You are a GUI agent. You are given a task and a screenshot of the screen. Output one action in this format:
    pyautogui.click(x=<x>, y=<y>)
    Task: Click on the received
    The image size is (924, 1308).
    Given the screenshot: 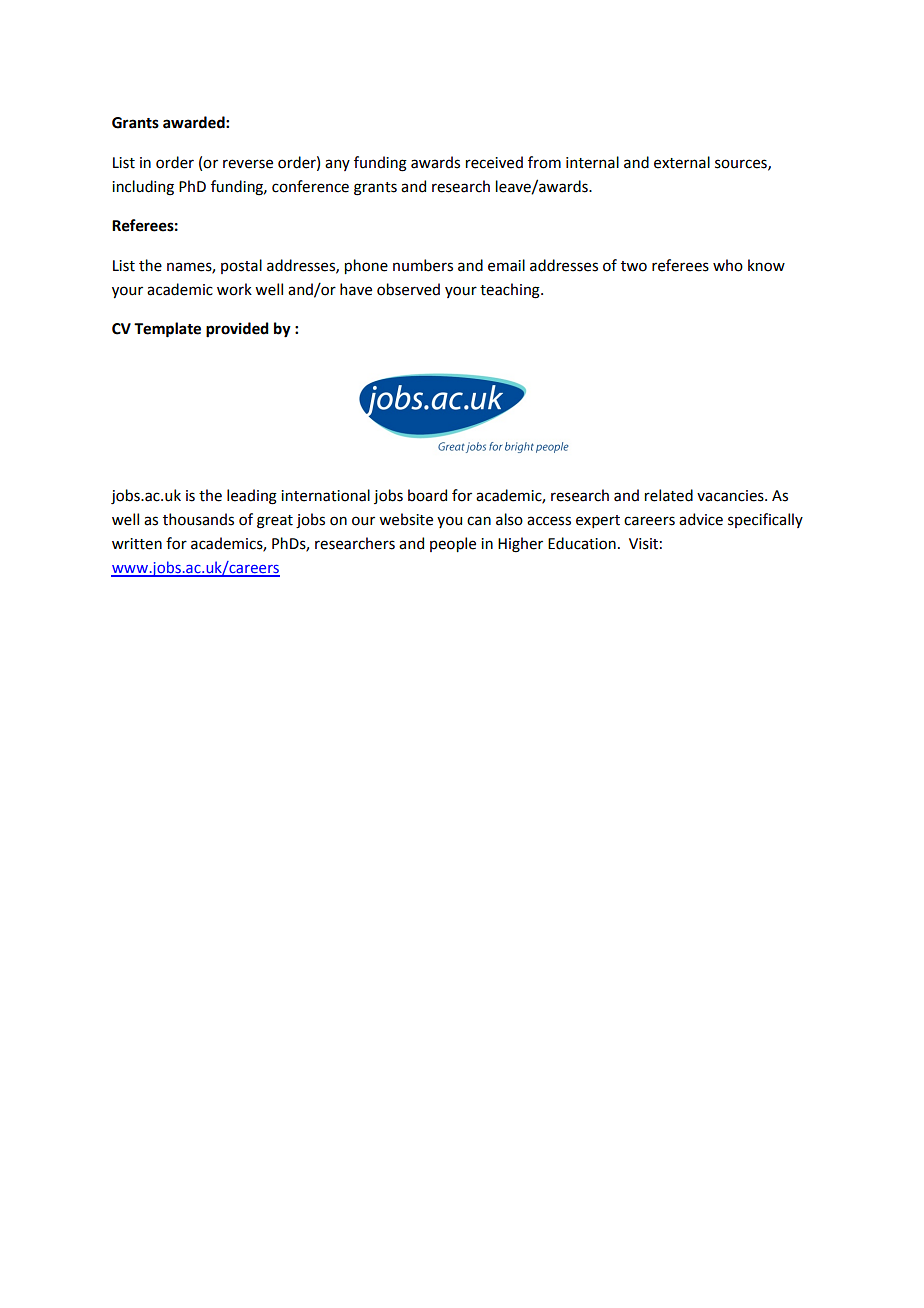 What is the action you would take?
    pyautogui.click(x=494, y=162)
